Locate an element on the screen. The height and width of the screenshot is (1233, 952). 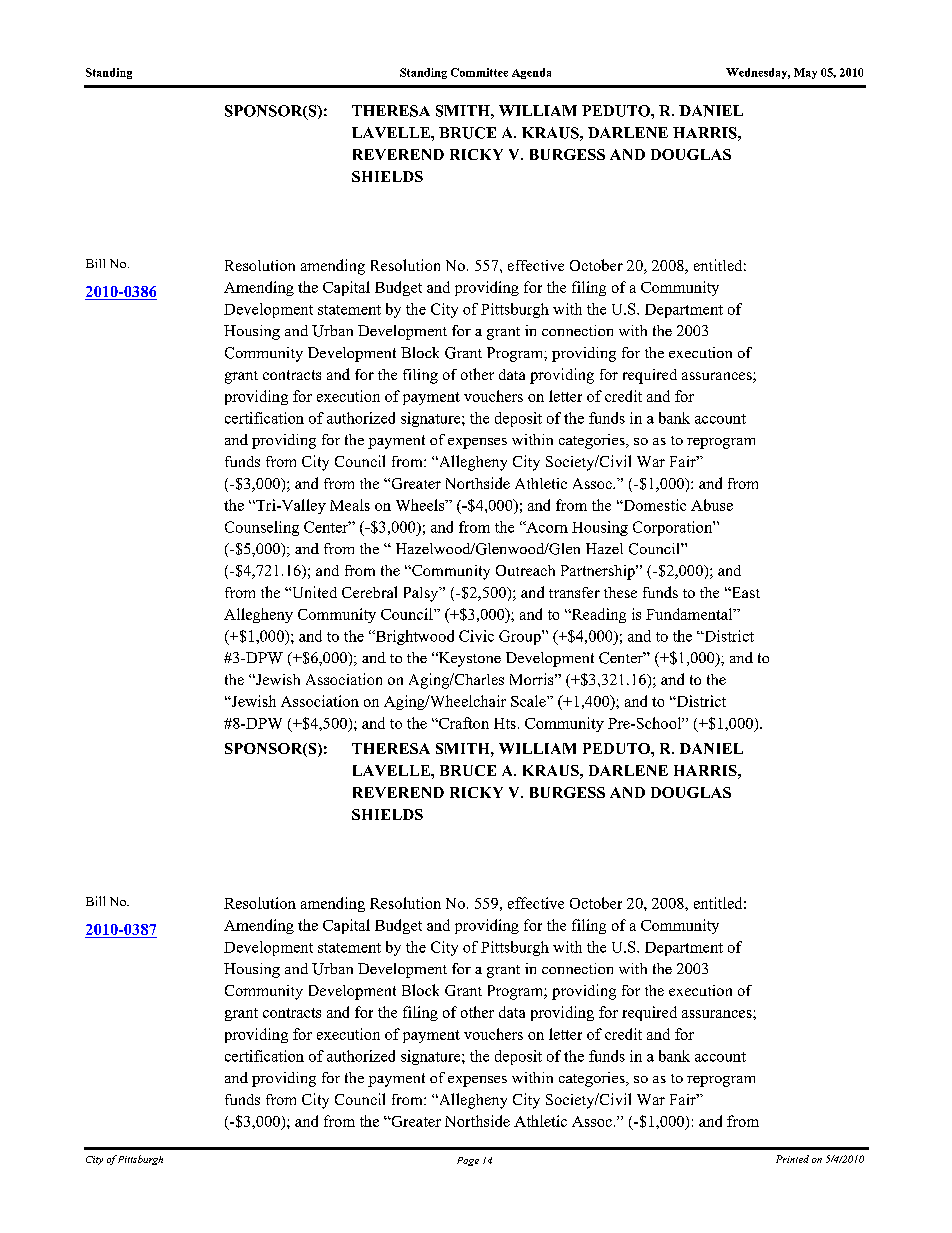
May is located at coordinates (805, 73).
